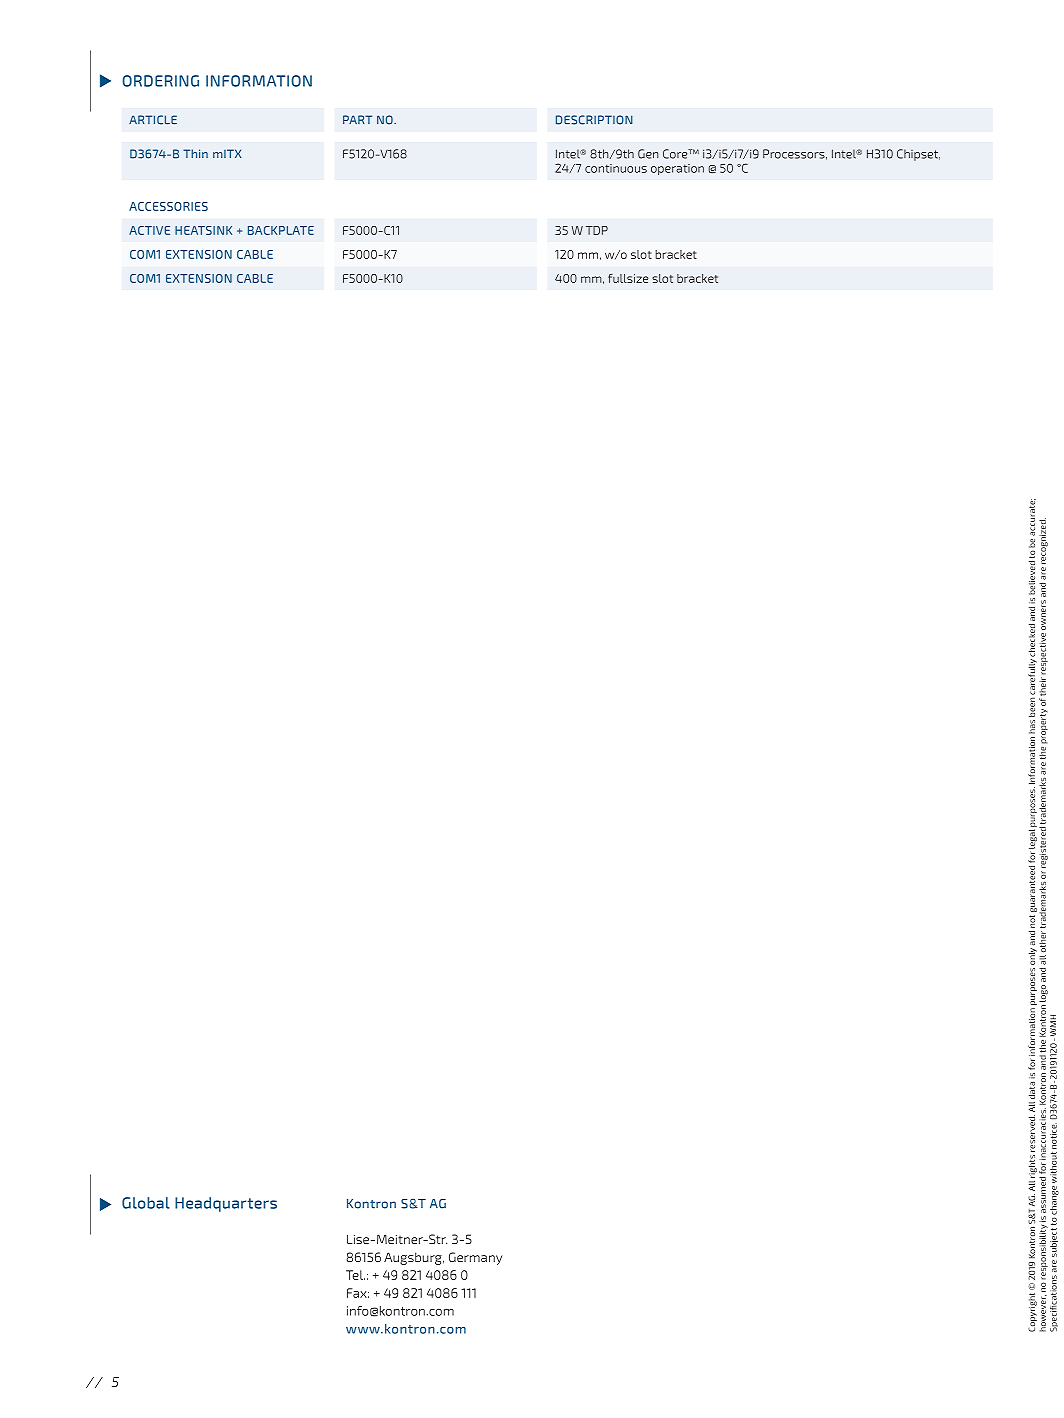 The height and width of the screenshot is (1418, 1064). What do you see at coordinates (597, 230) in the screenshot?
I see `TDP` at bounding box center [597, 230].
